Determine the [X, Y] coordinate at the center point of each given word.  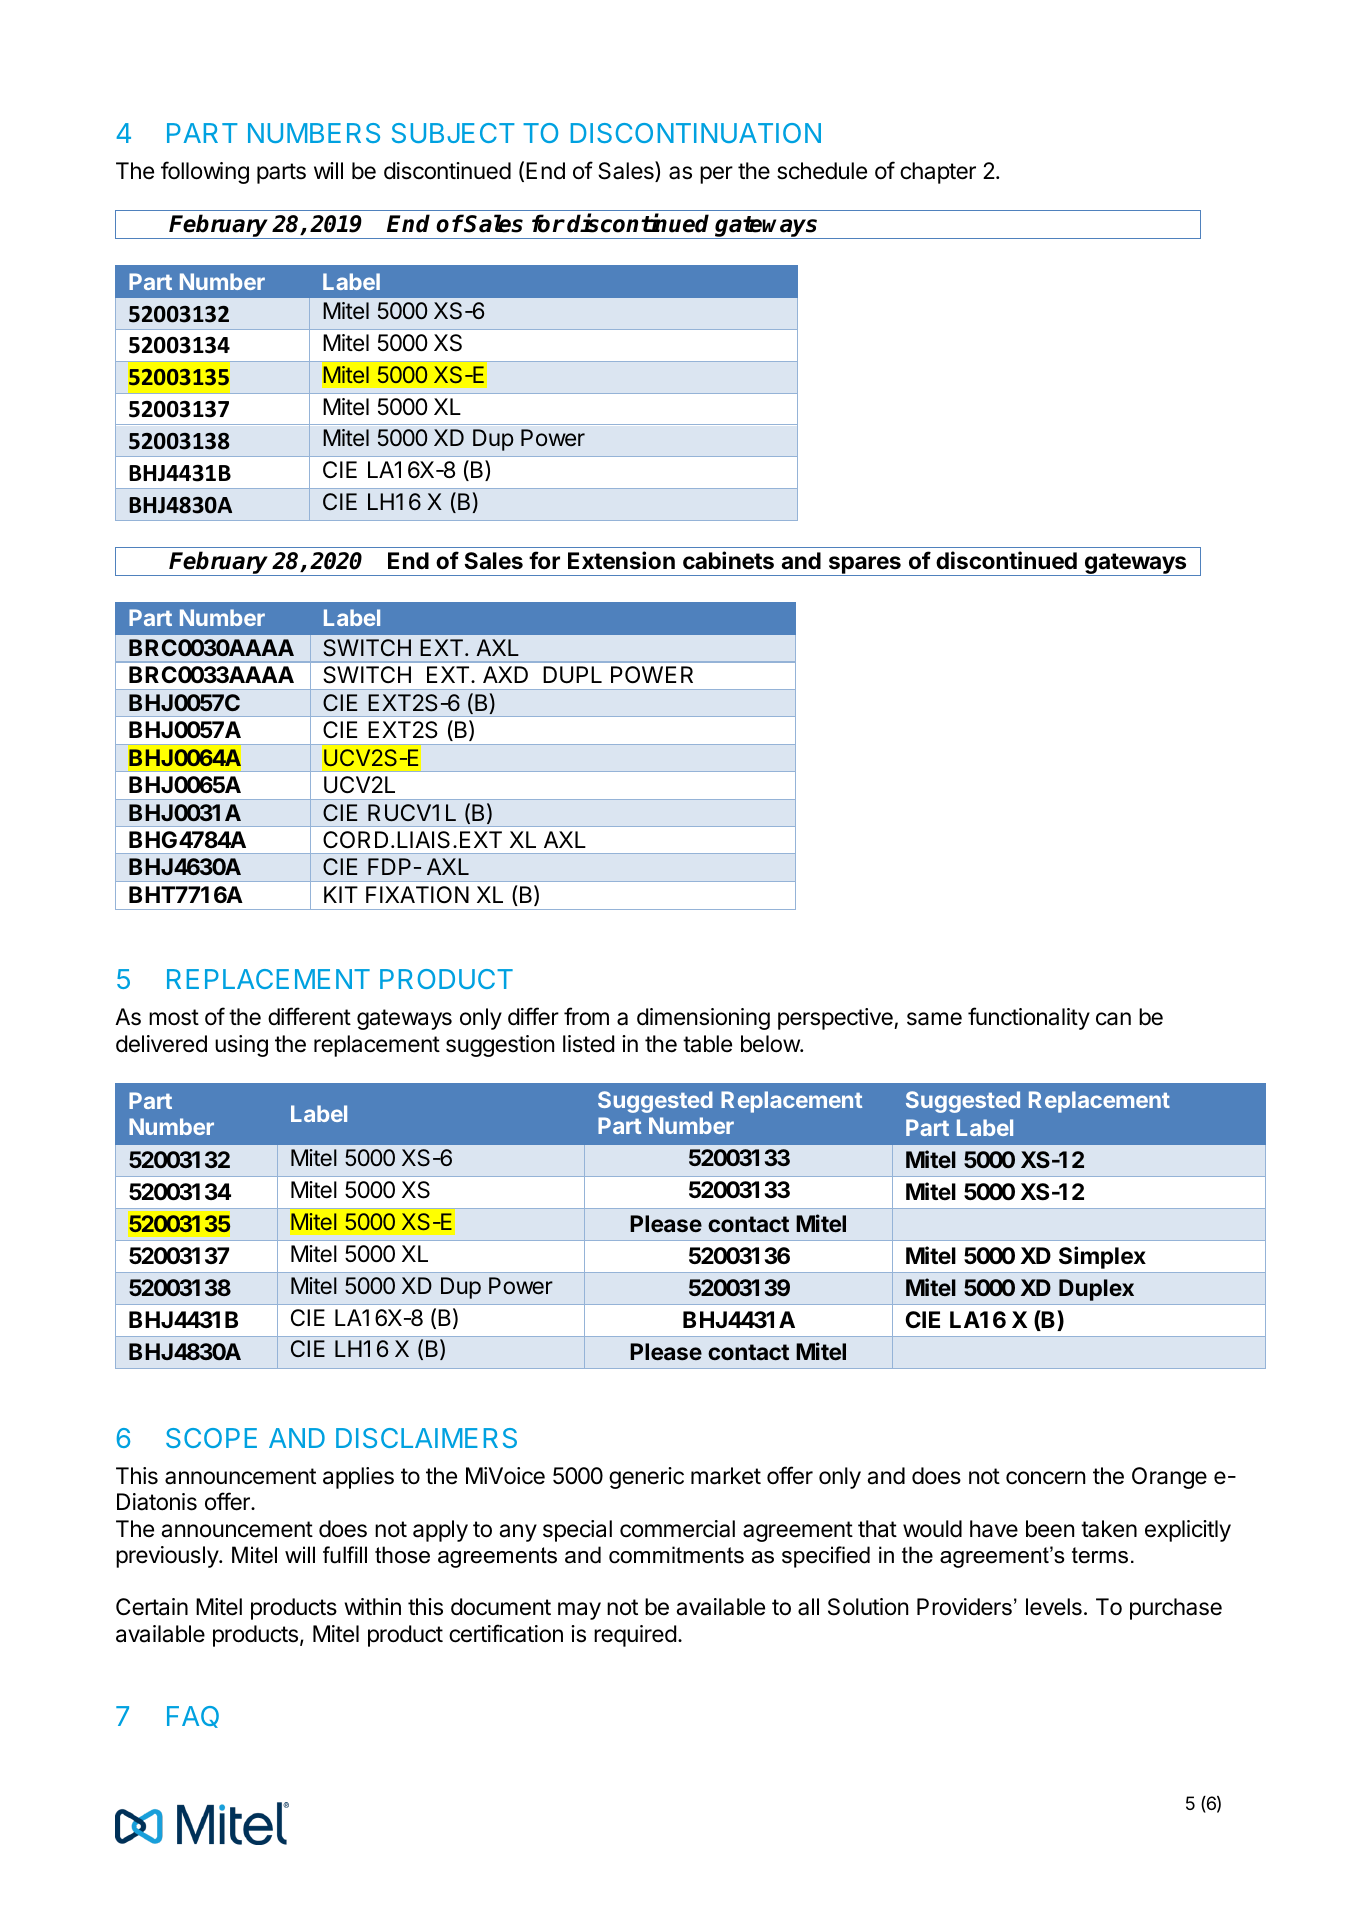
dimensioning [703, 1019]
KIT [341, 894]
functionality [1029, 1018]
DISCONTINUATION [696, 133]
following [205, 172]
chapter [938, 173]
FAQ [193, 1717]
